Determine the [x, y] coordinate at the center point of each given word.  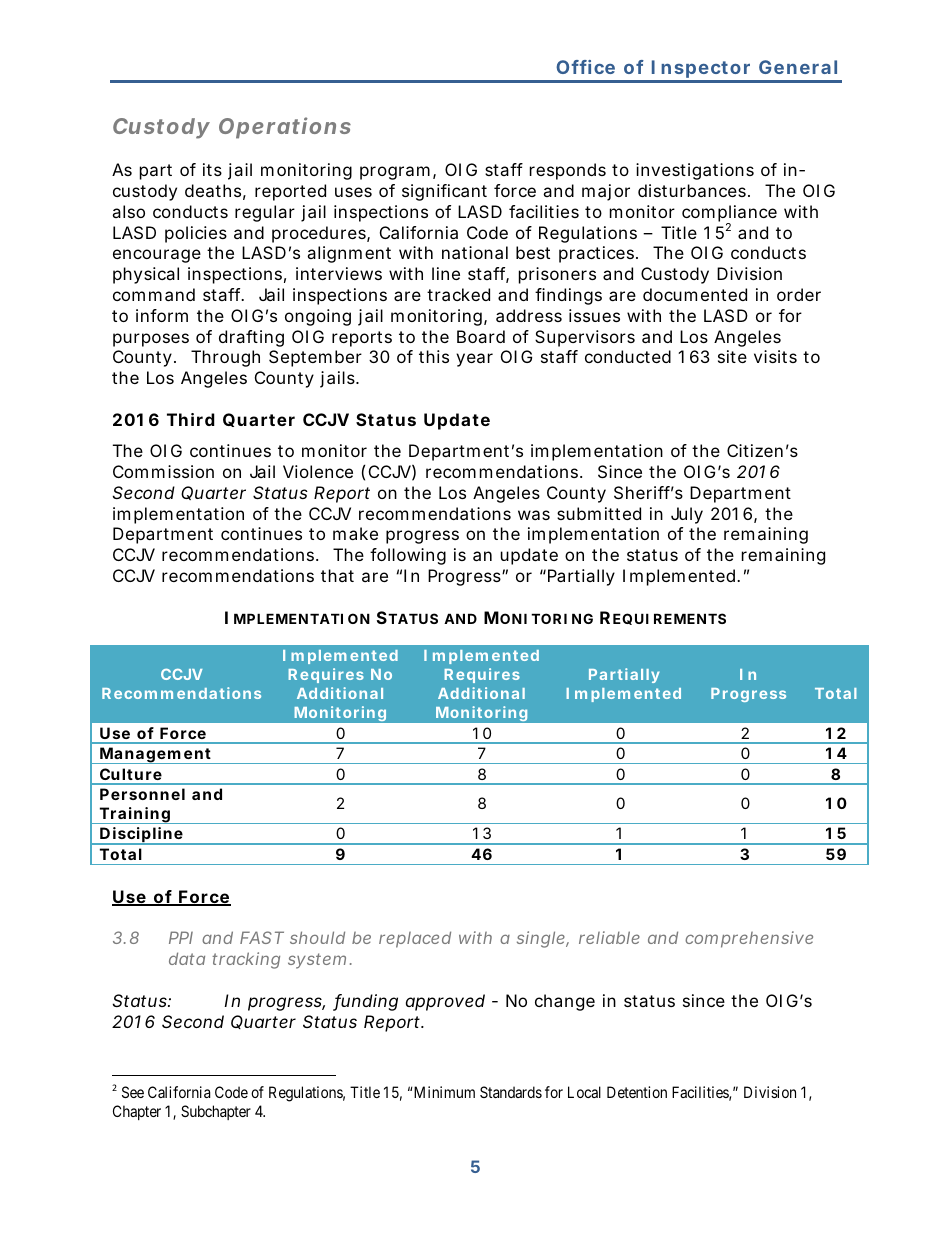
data [187, 958]
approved [445, 1002]
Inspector [701, 71]
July [687, 515]
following [408, 556]
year [474, 360]
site [732, 356]
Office [585, 67]
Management [156, 755]
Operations [285, 128]
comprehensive [749, 939]
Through [225, 358]
